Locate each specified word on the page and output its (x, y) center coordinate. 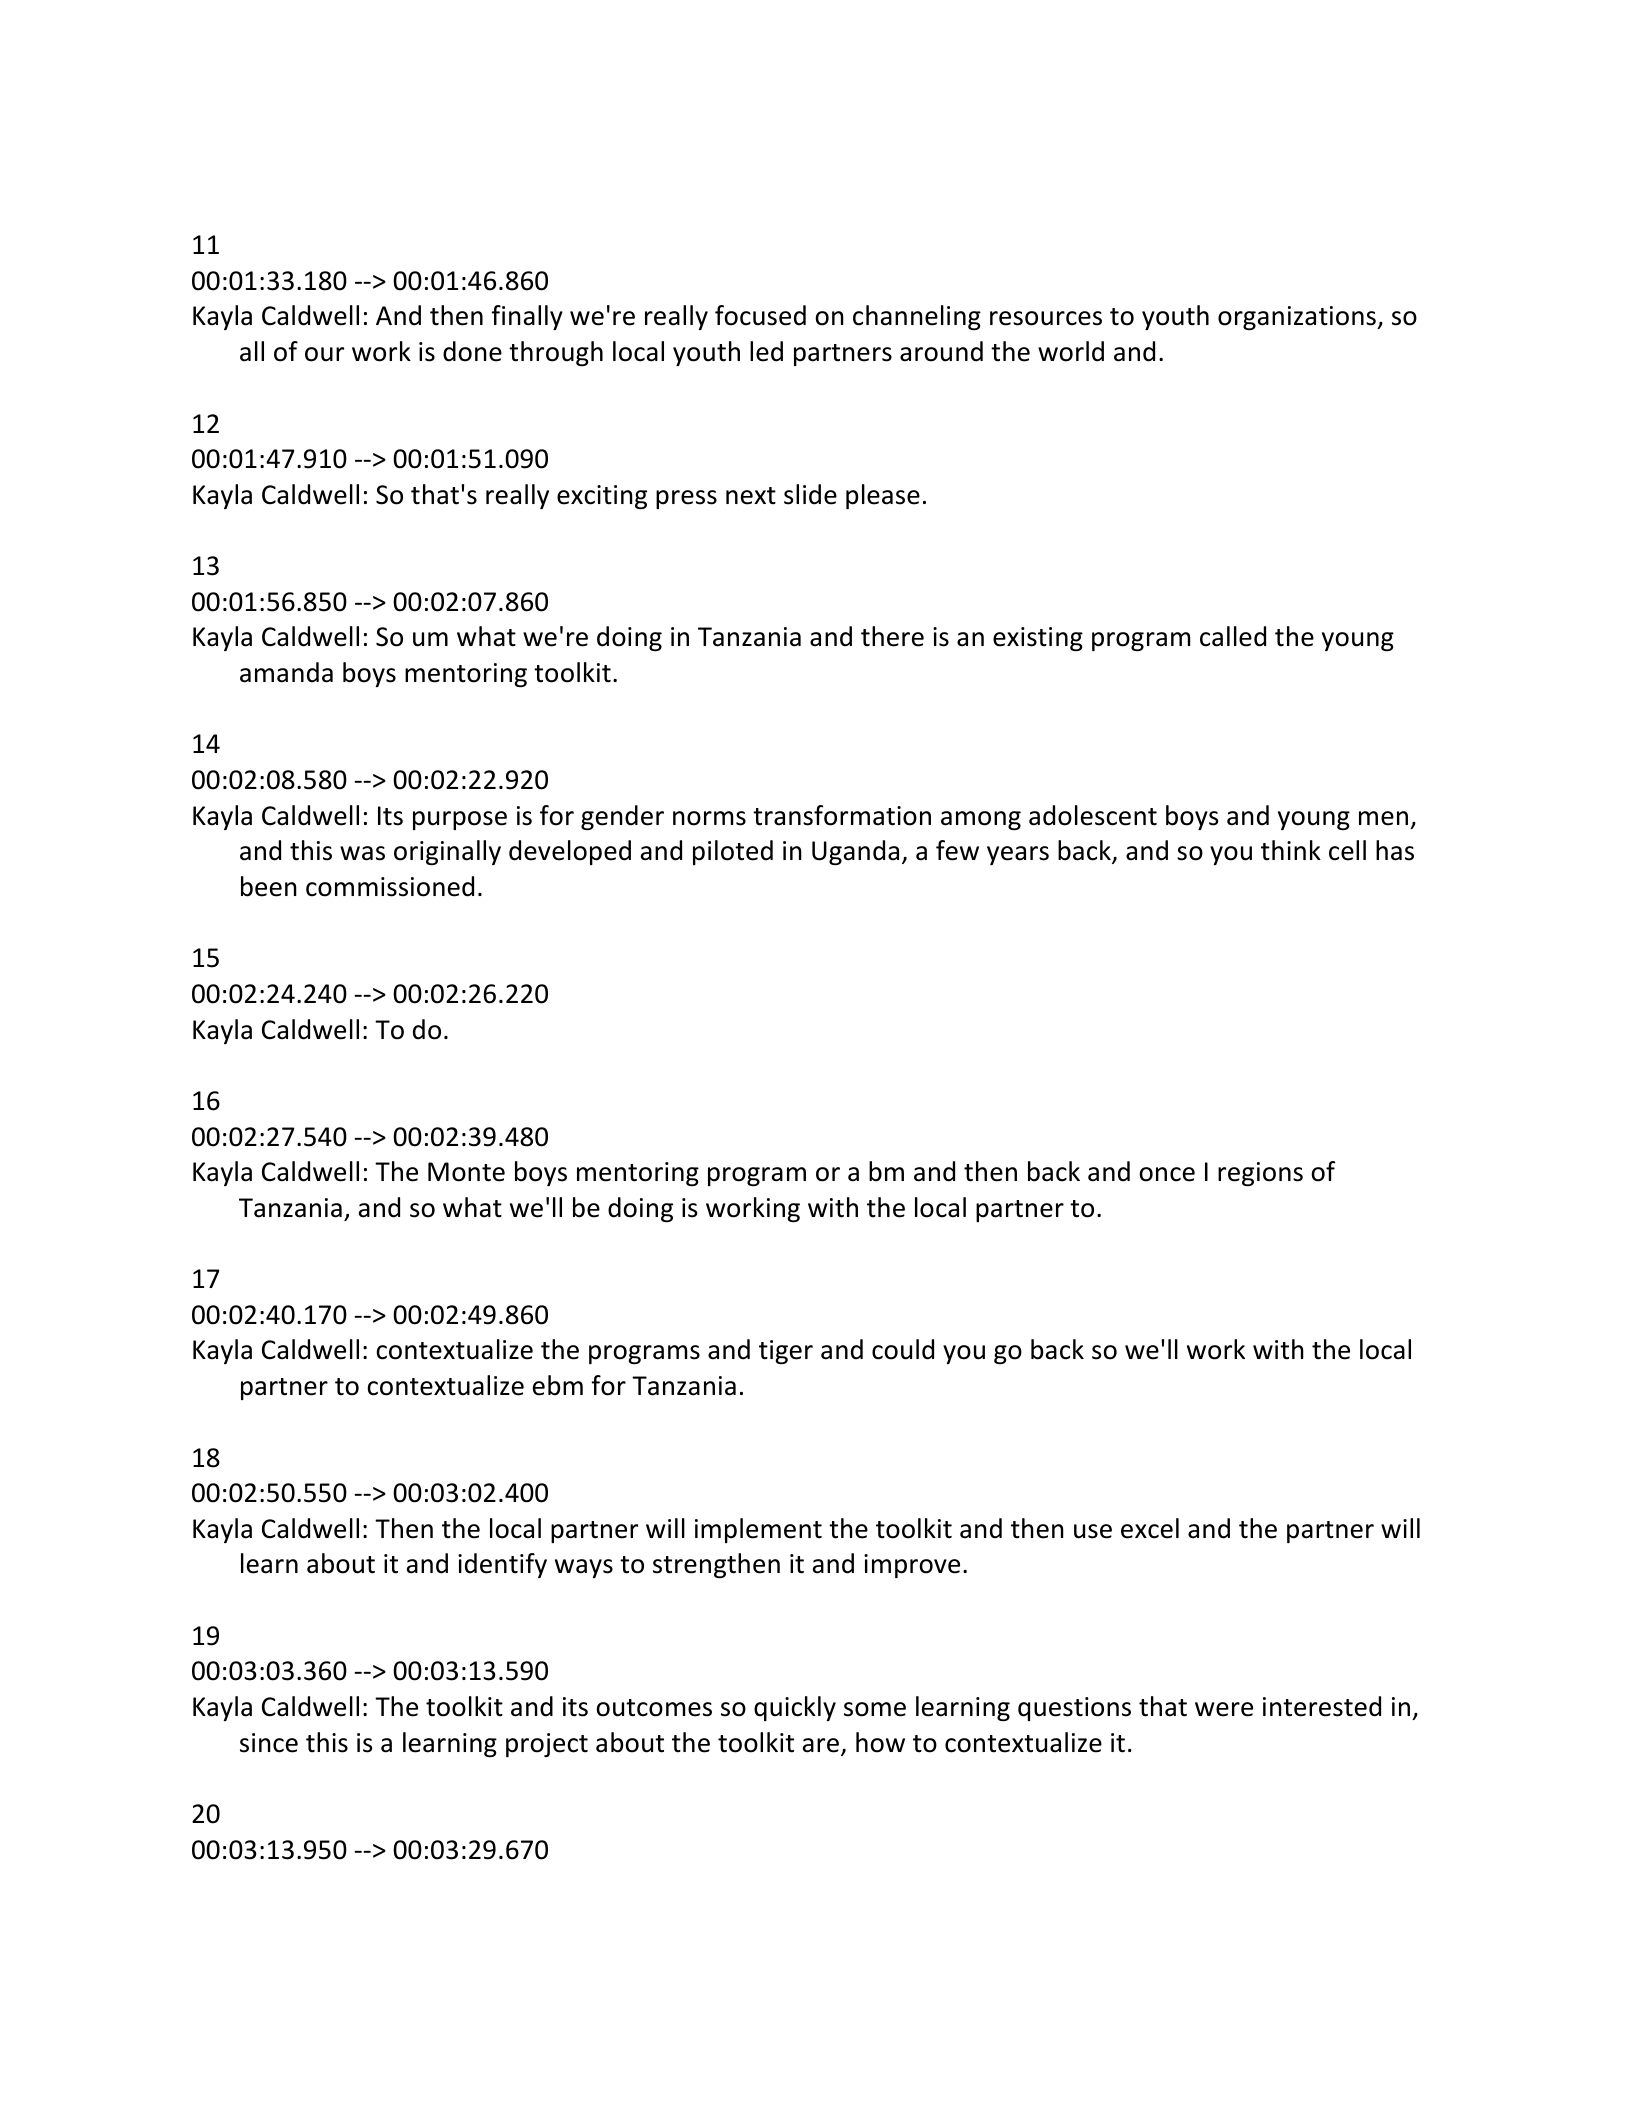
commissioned (390, 886)
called (1233, 636)
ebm (558, 1385)
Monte (466, 1172)
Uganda (855, 852)
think (1291, 850)
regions (1260, 1174)
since (269, 1743)
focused (760, 315)
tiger (786, 1352)
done (472, 351)
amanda (286, 672)
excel (1150, 1528)
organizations (1298, 318)
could (903, 1349)
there (892, 636)
